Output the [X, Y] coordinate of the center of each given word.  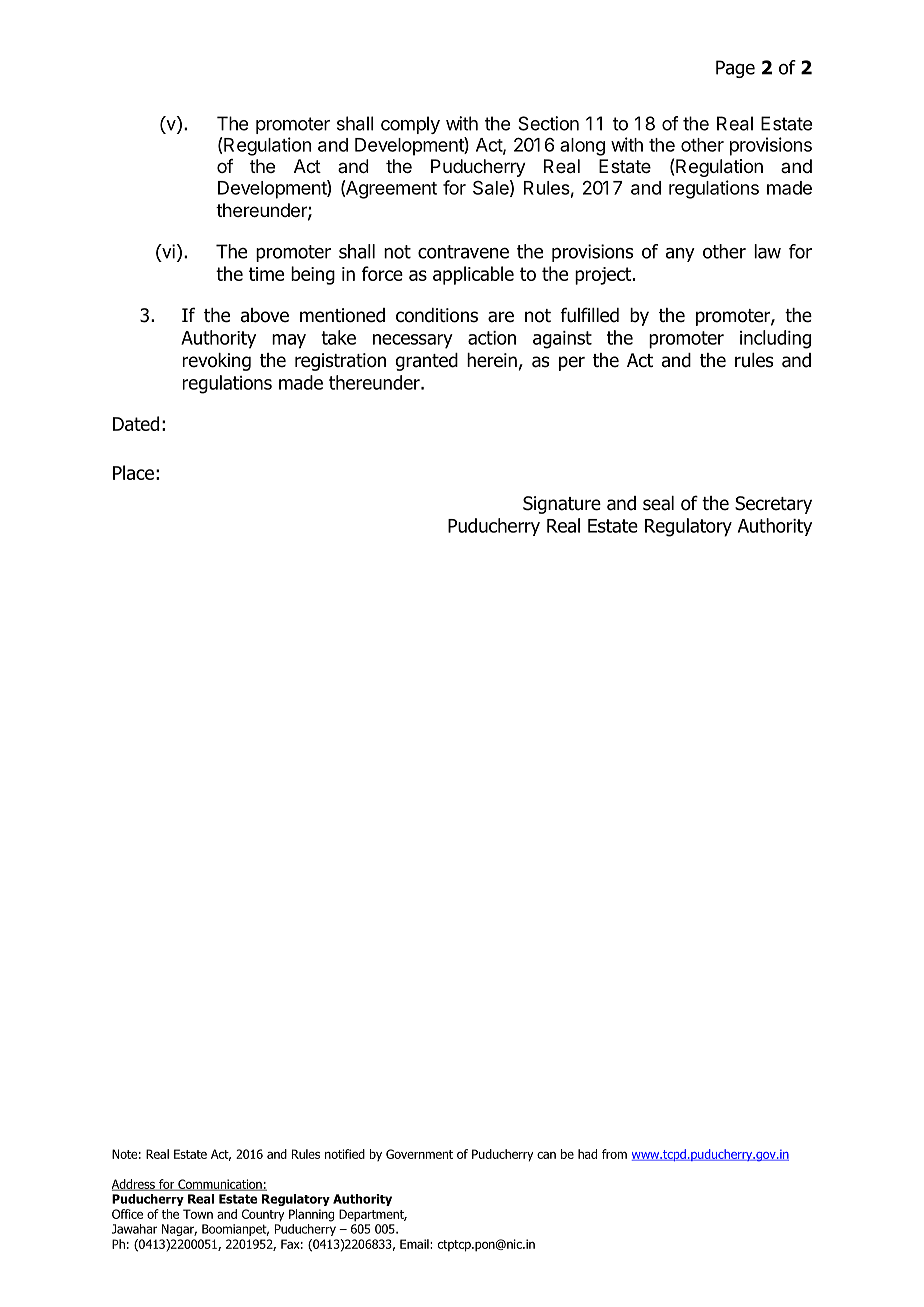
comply [410, 125]
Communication [220, 1185]
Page [735, 69]
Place [133, 472]
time [266, 274]
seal [658, 503]
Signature [562, 505]
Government [419, 1154]
